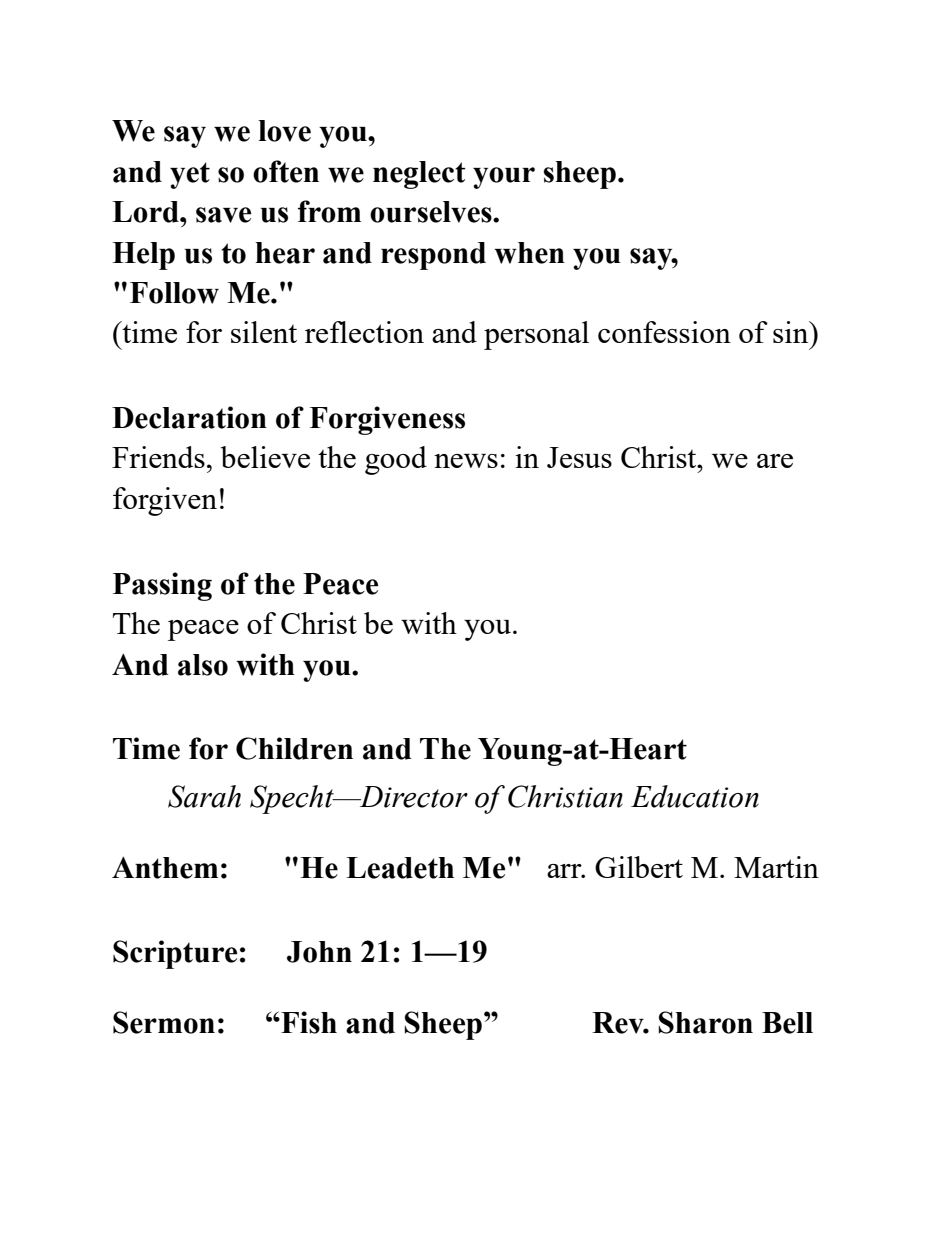 Image resolution: width=952 pixels, height=1233 pixels. I want to click on Declaration, so click(189, 417).
